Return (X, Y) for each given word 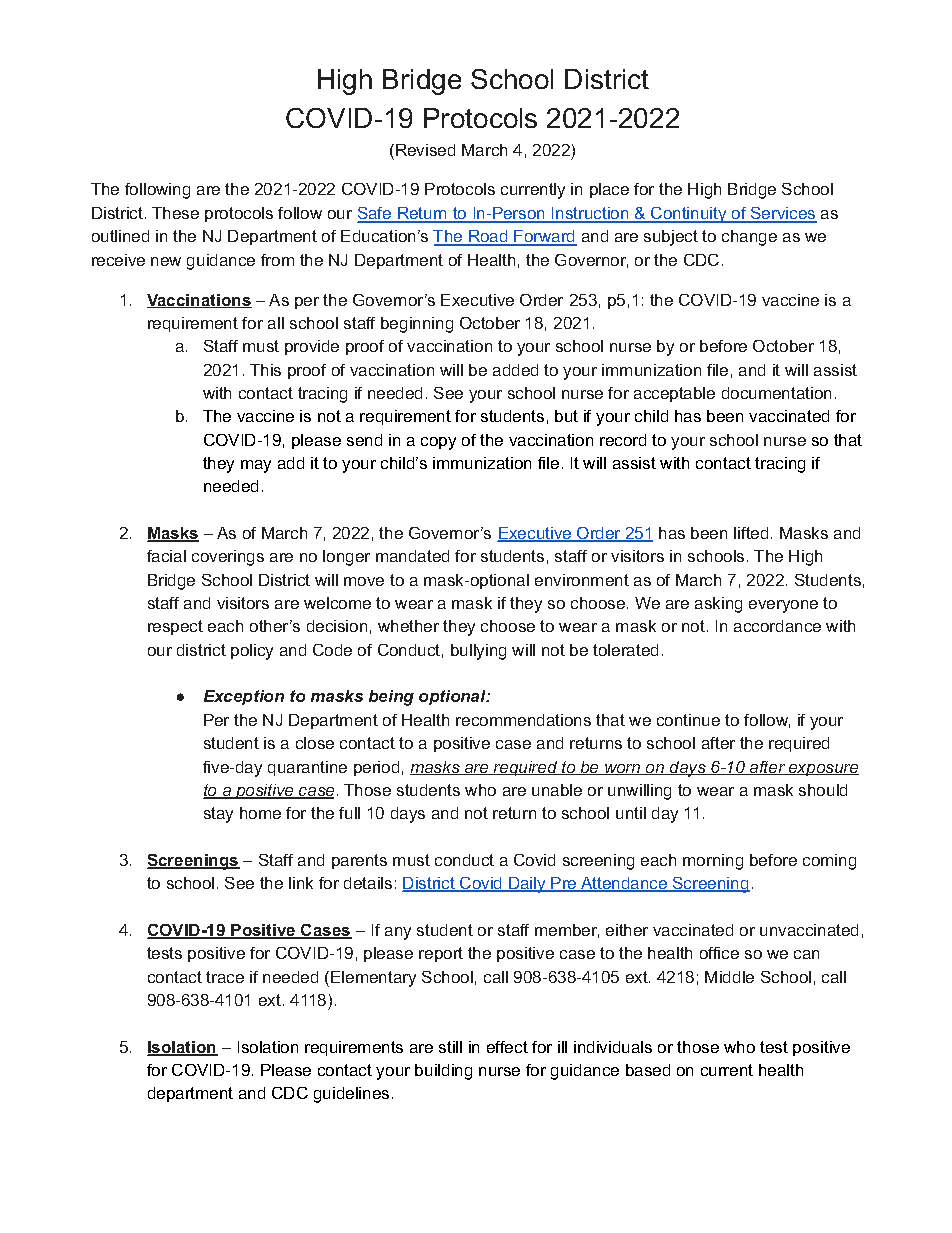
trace (225, 977)
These (175, 213)
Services (783, 214)
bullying (478, 652)
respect (175, 627)
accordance (777, 626)
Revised (425, 150)
